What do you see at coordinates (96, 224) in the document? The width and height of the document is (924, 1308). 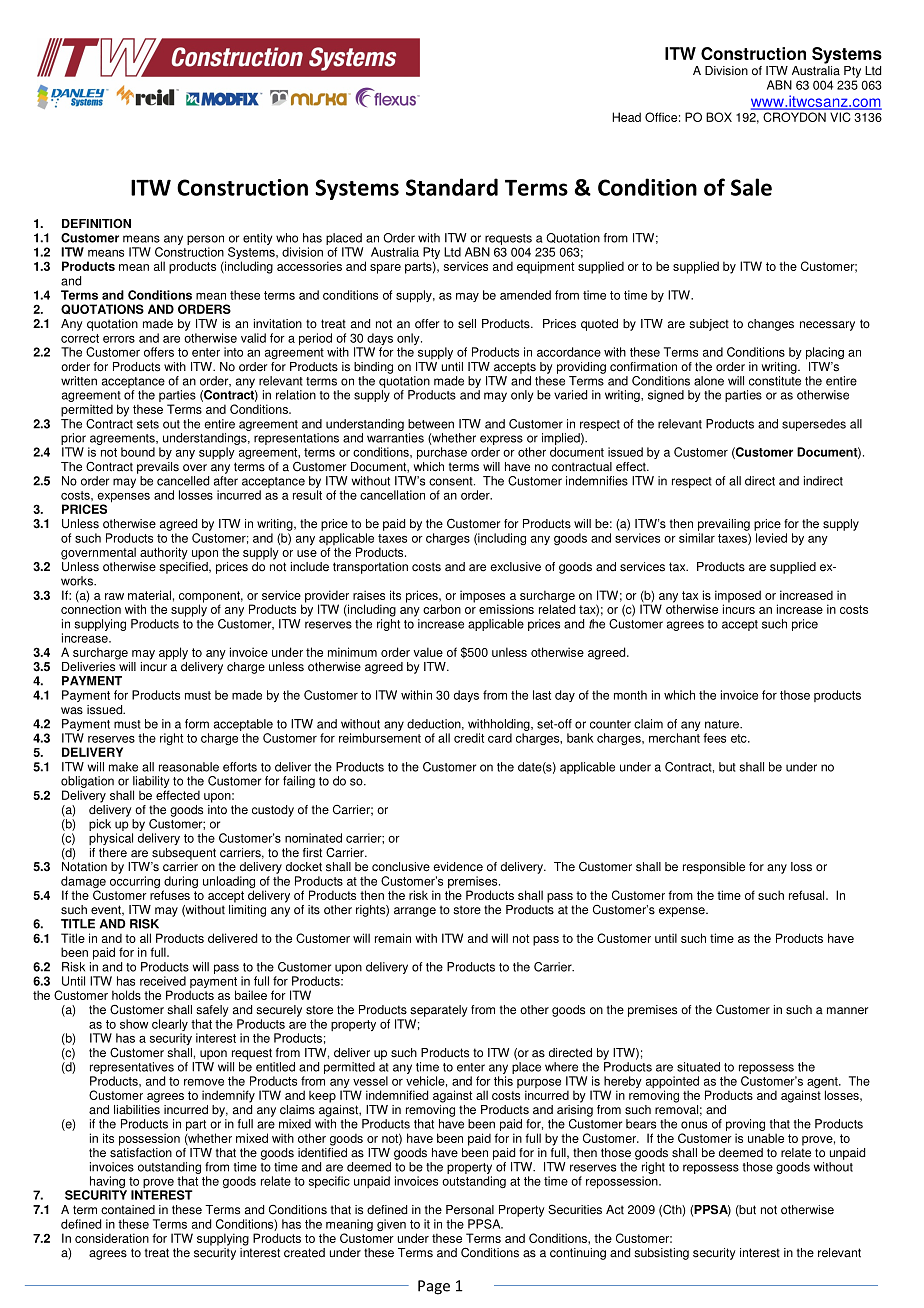 I see `DEFINITION` at bounding box center [96, 224].
